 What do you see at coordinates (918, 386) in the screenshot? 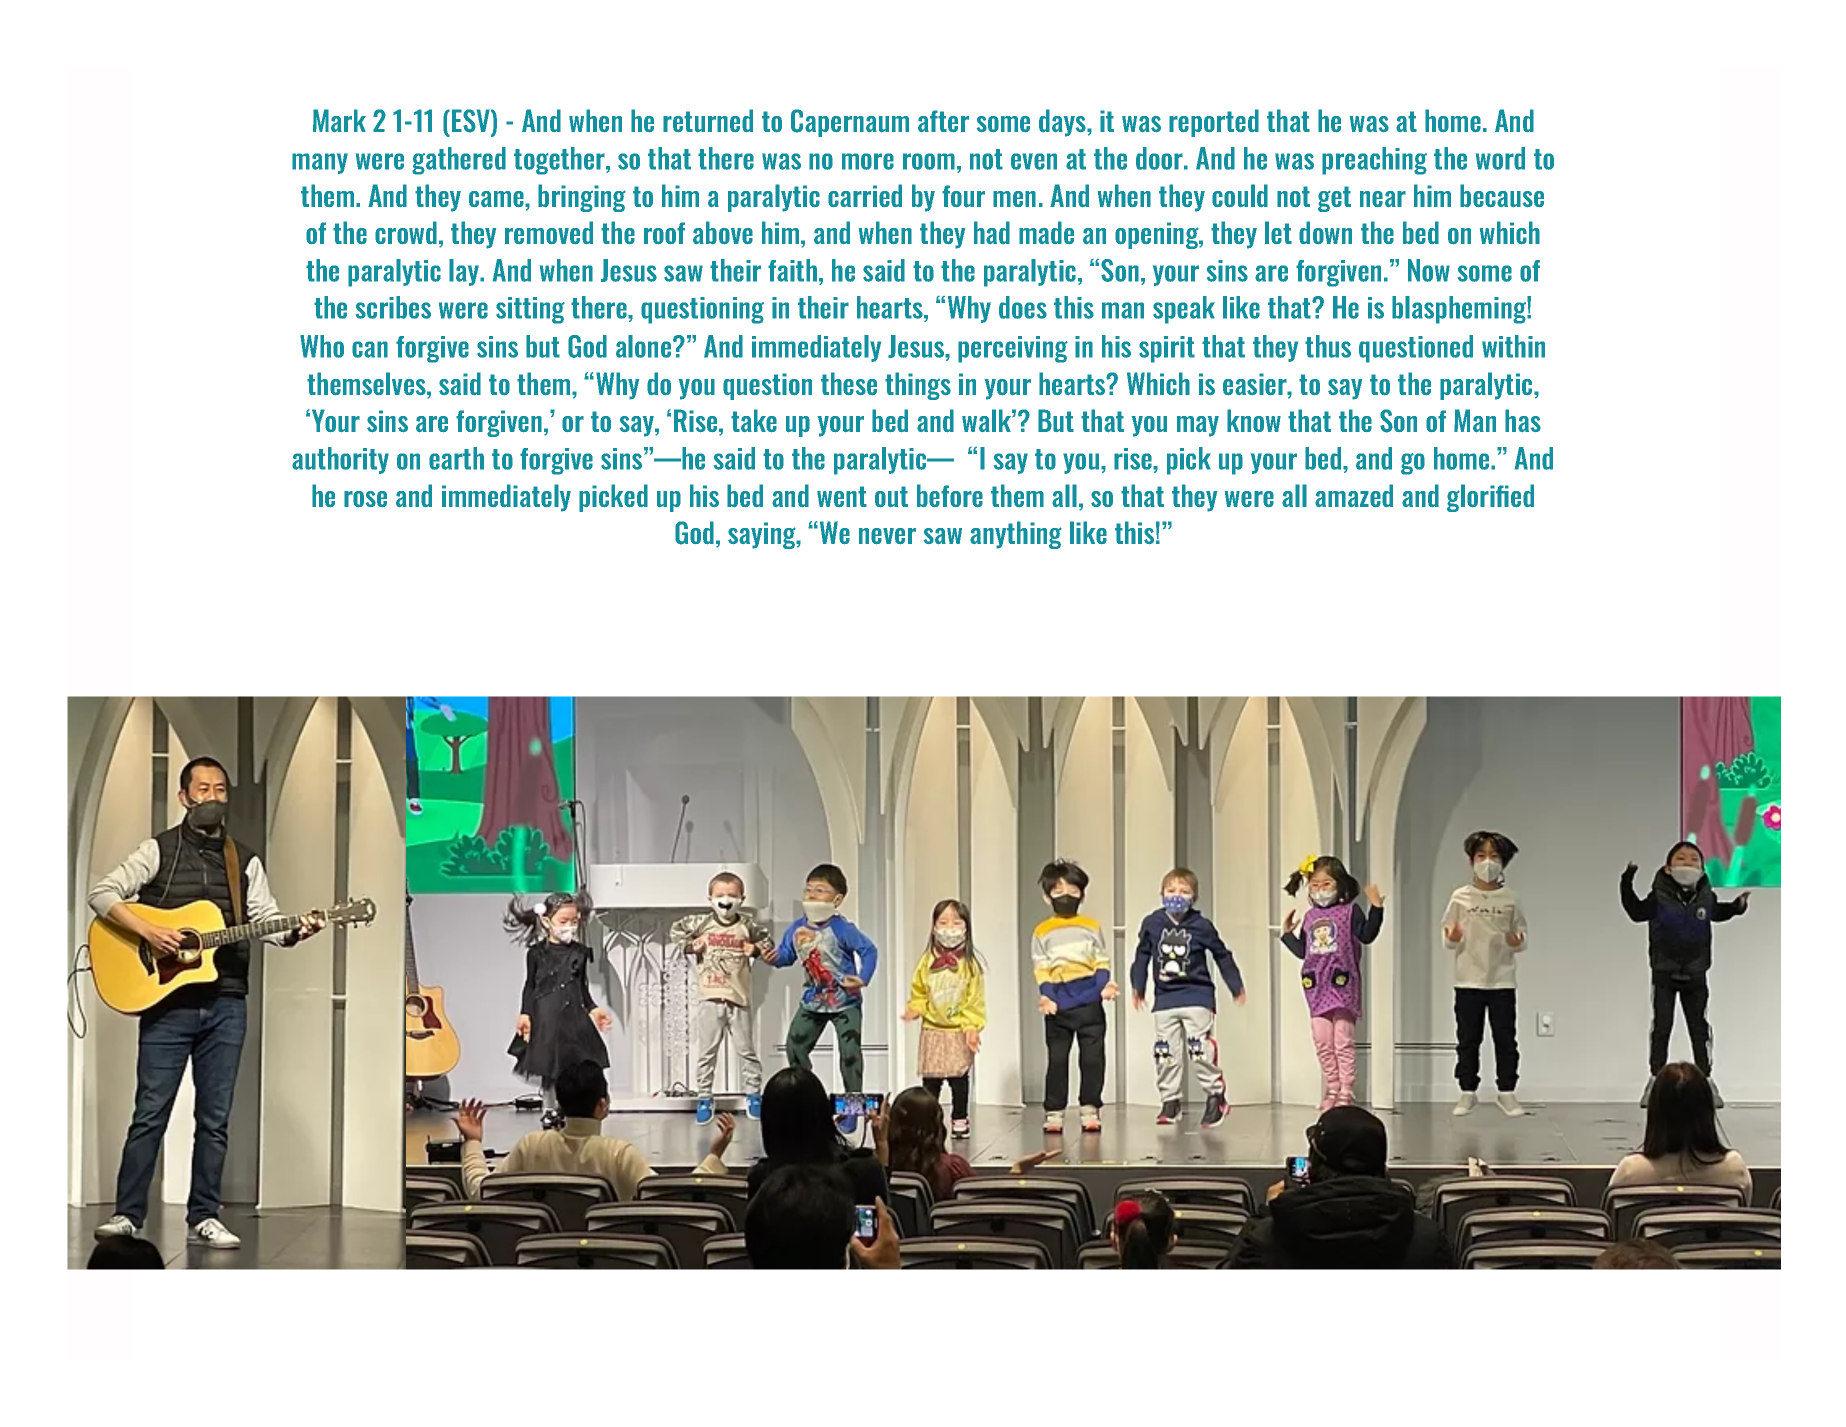
I see `things` at bounding box center [918, 386].
